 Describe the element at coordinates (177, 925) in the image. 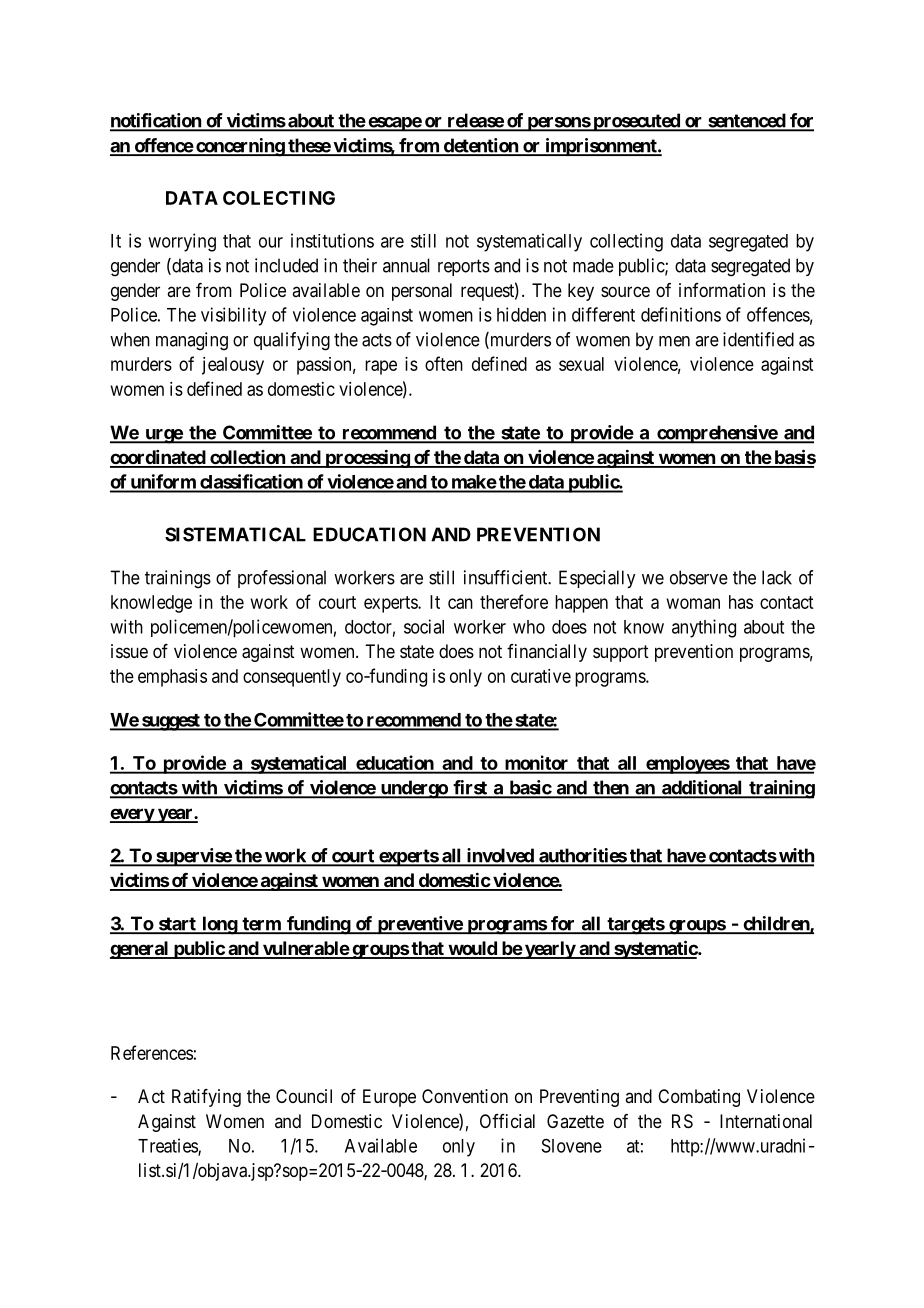

I see `start` at that location.
